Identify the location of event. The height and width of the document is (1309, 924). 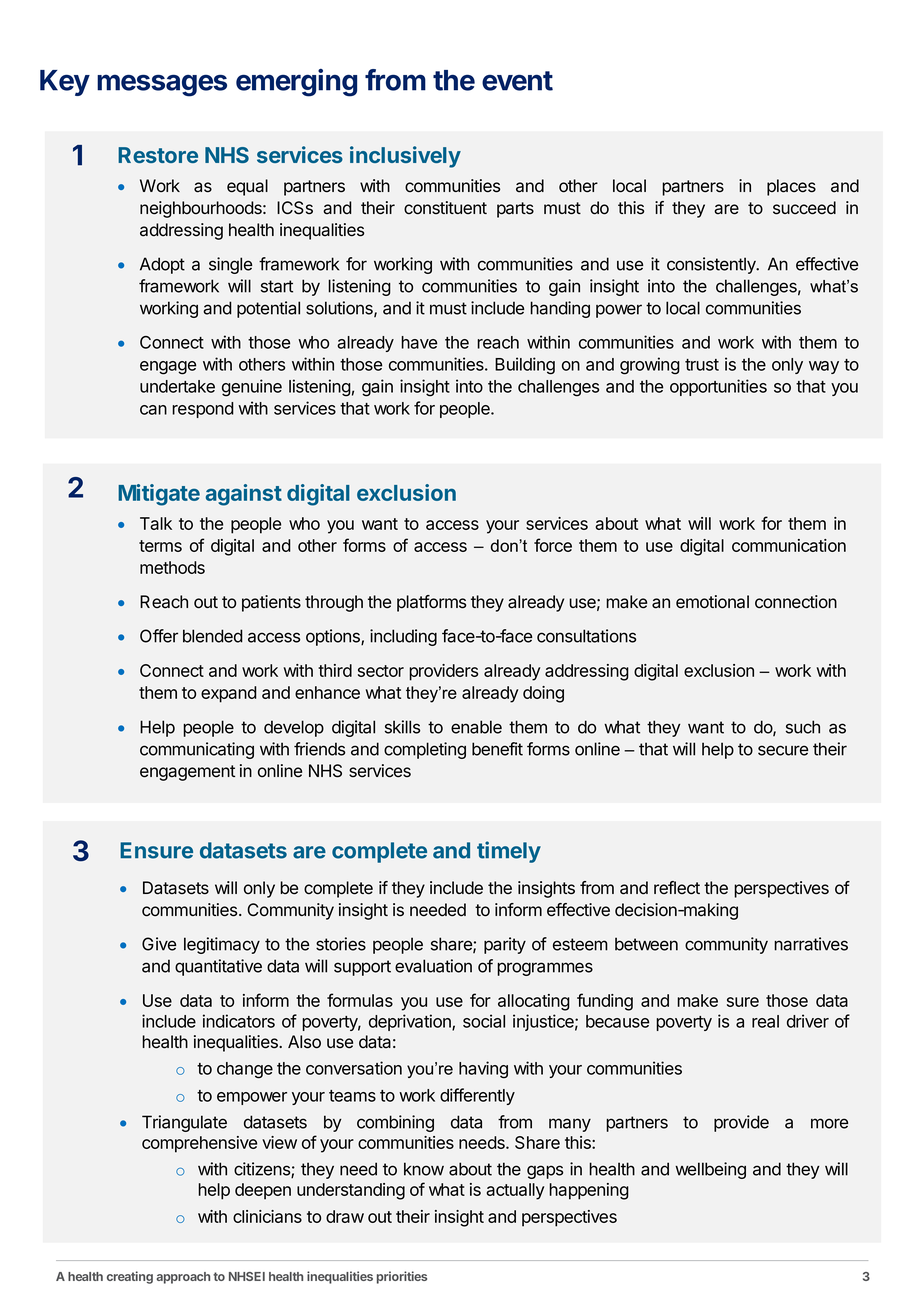
(517, 81).
